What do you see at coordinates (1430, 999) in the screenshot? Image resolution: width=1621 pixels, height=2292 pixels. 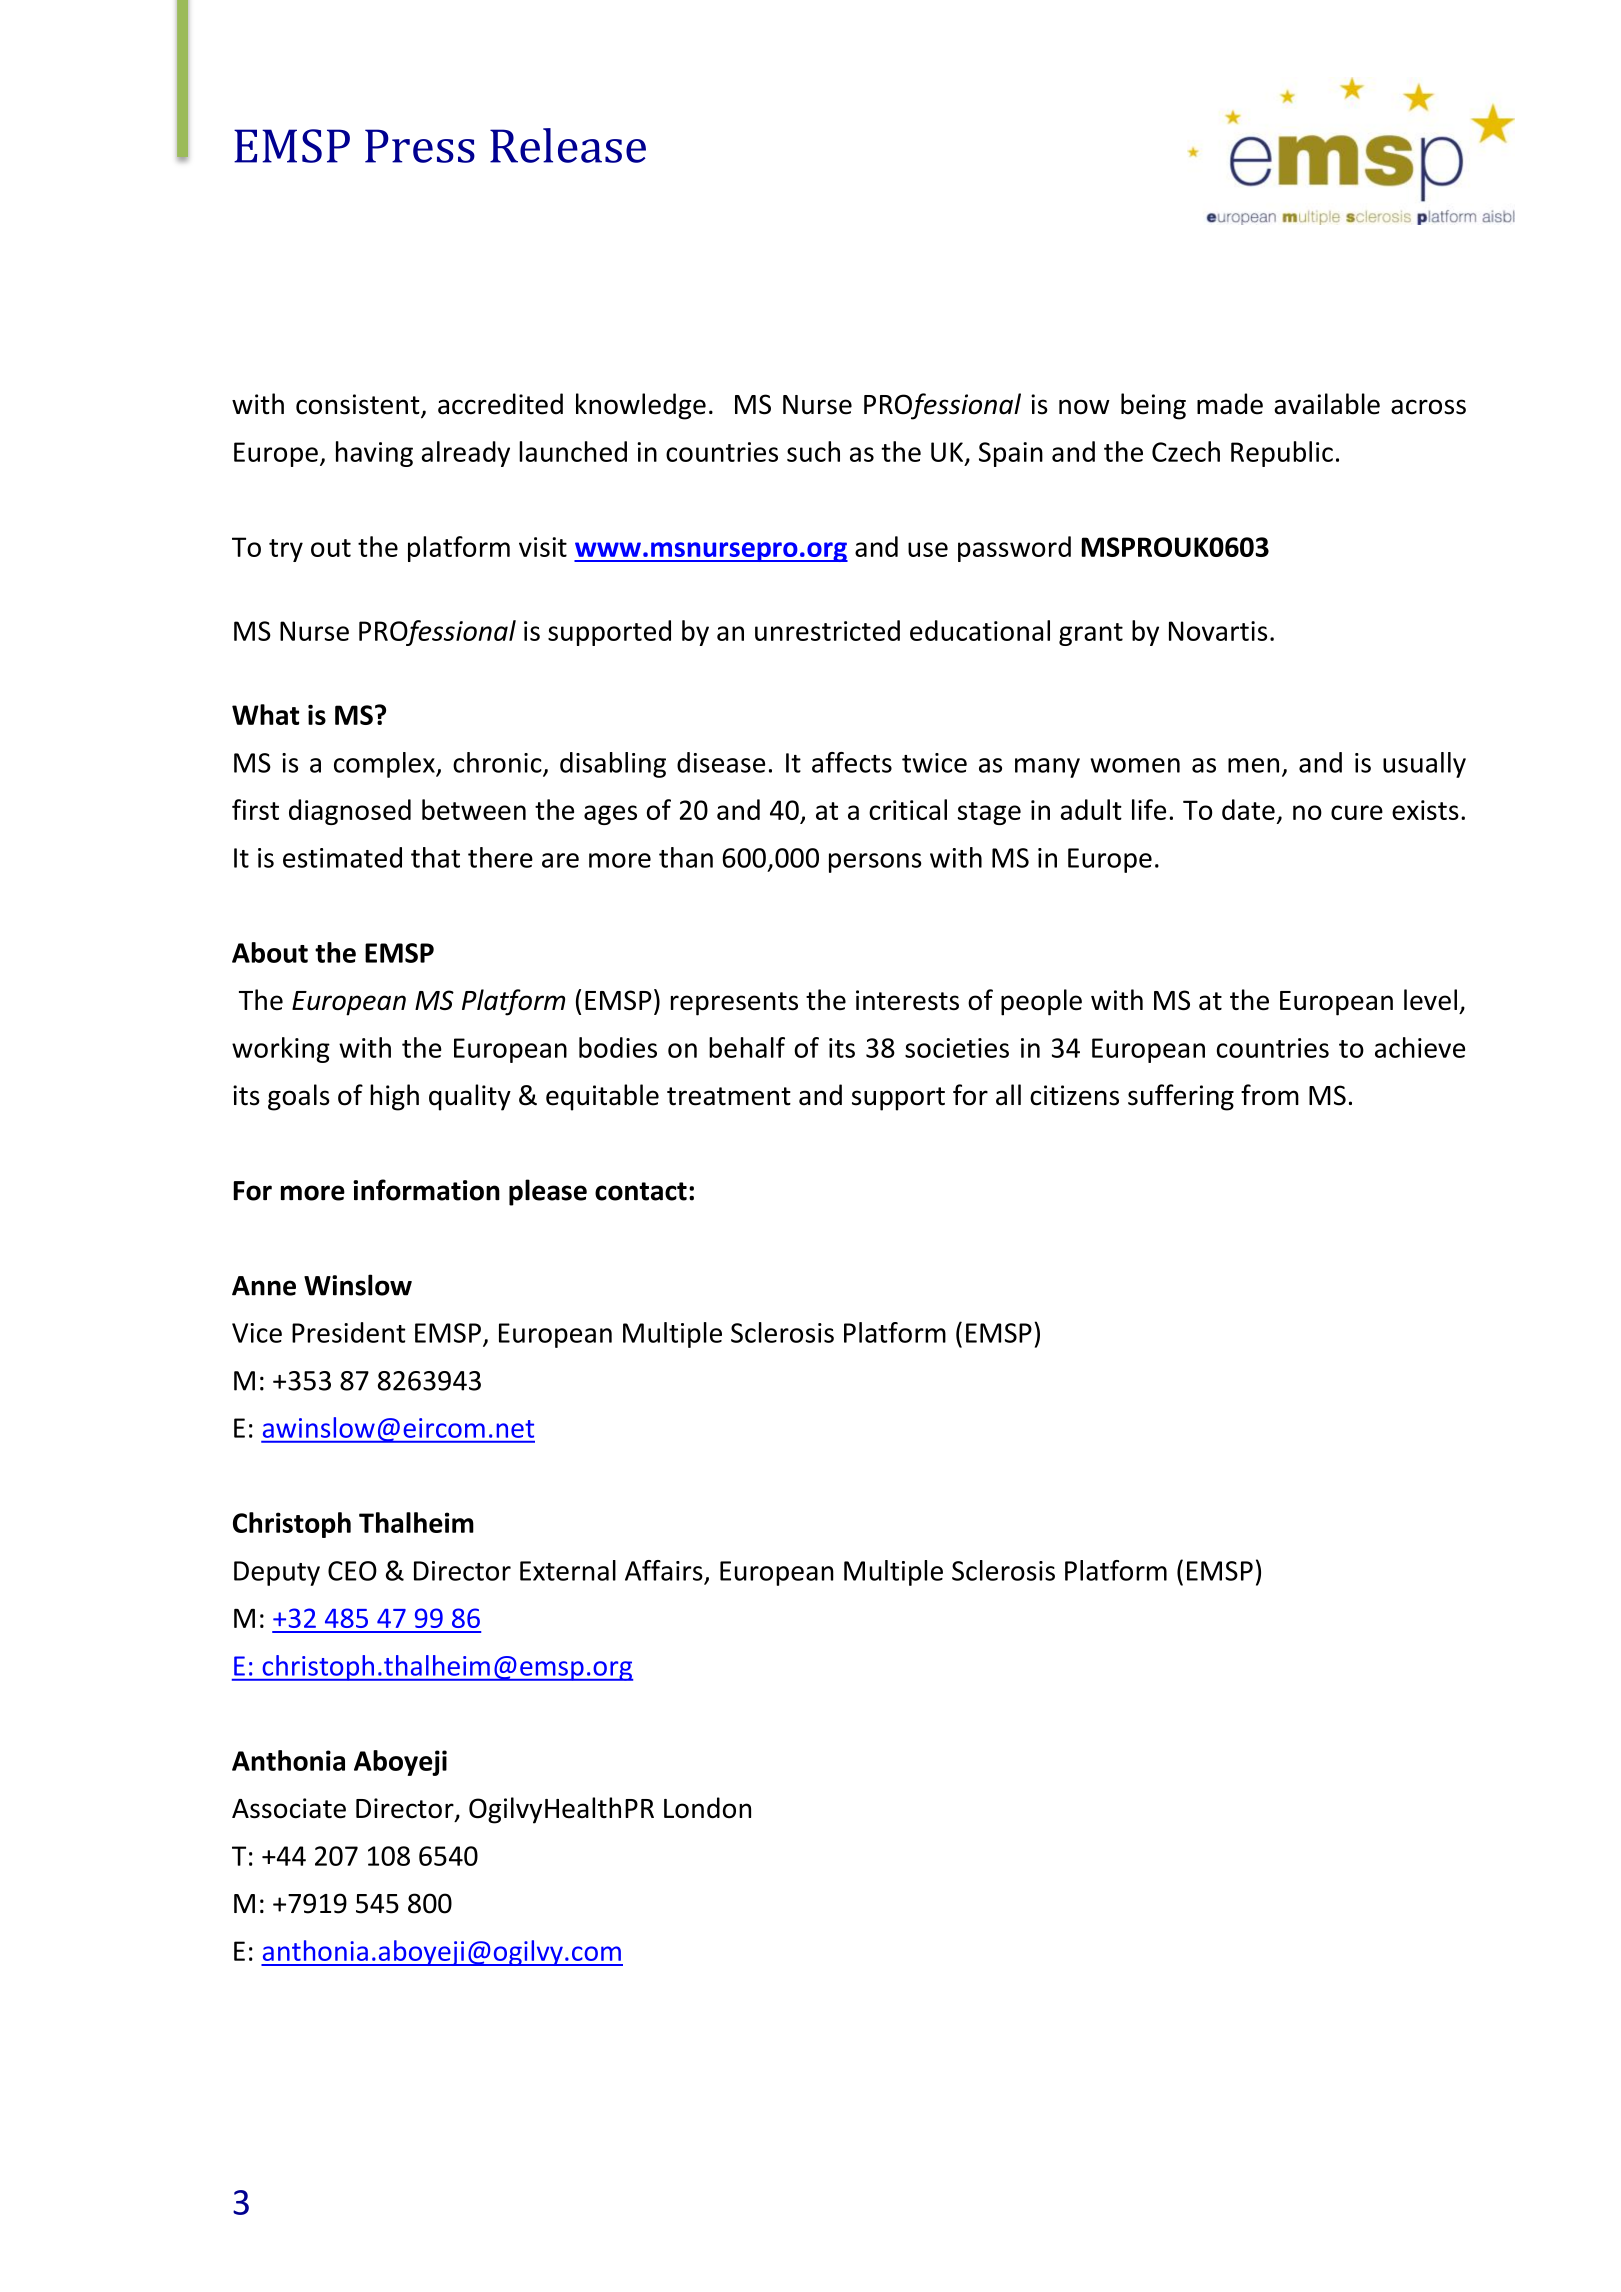 I see `level` at bounding box center [1430, 999].
